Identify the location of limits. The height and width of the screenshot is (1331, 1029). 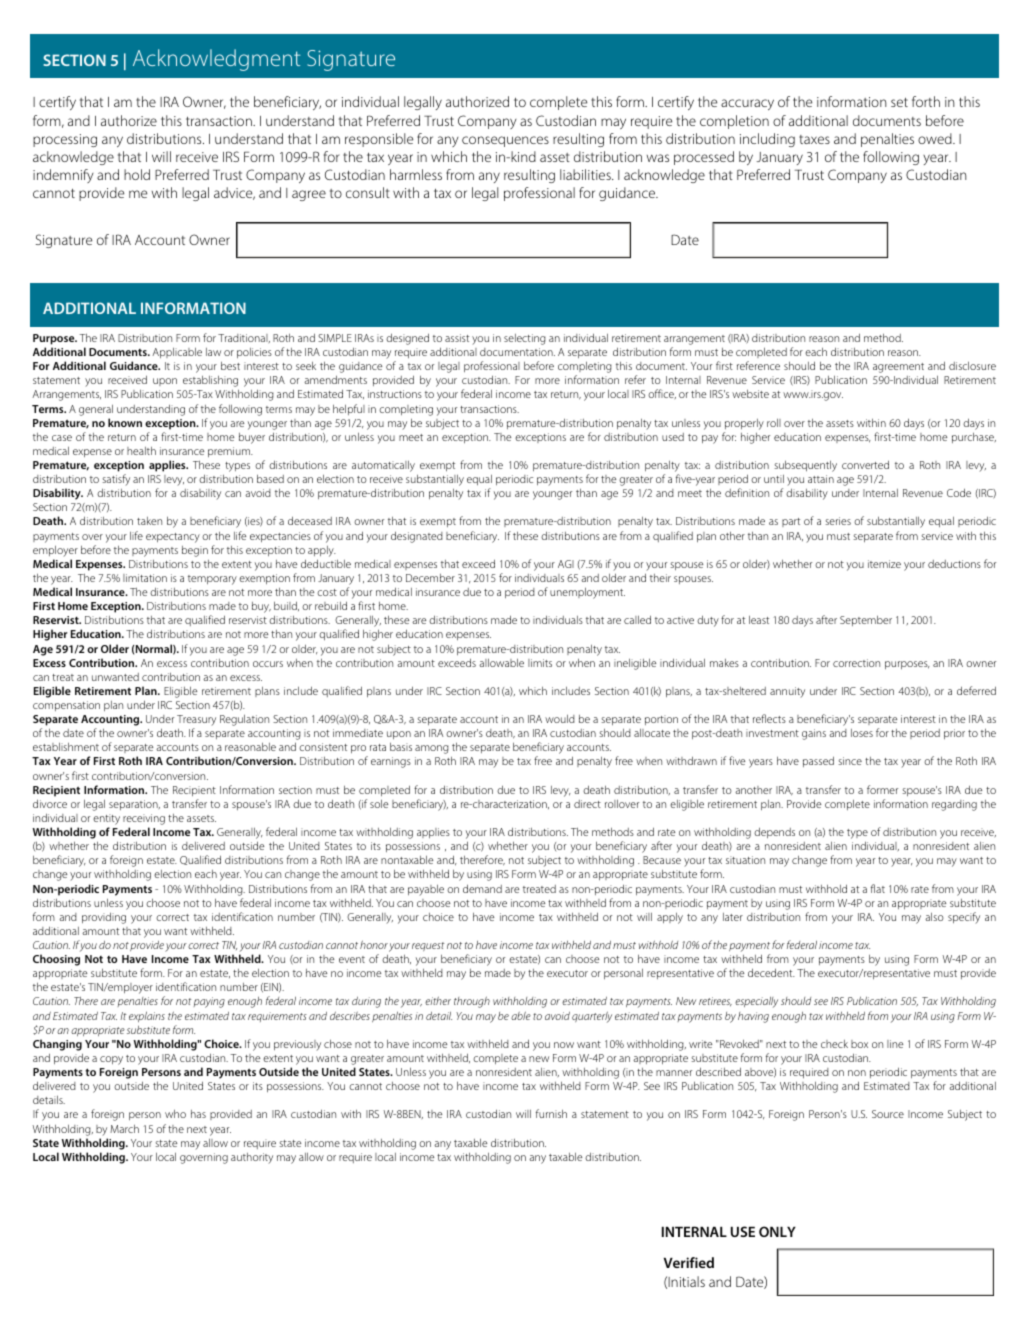
(540, 663).
